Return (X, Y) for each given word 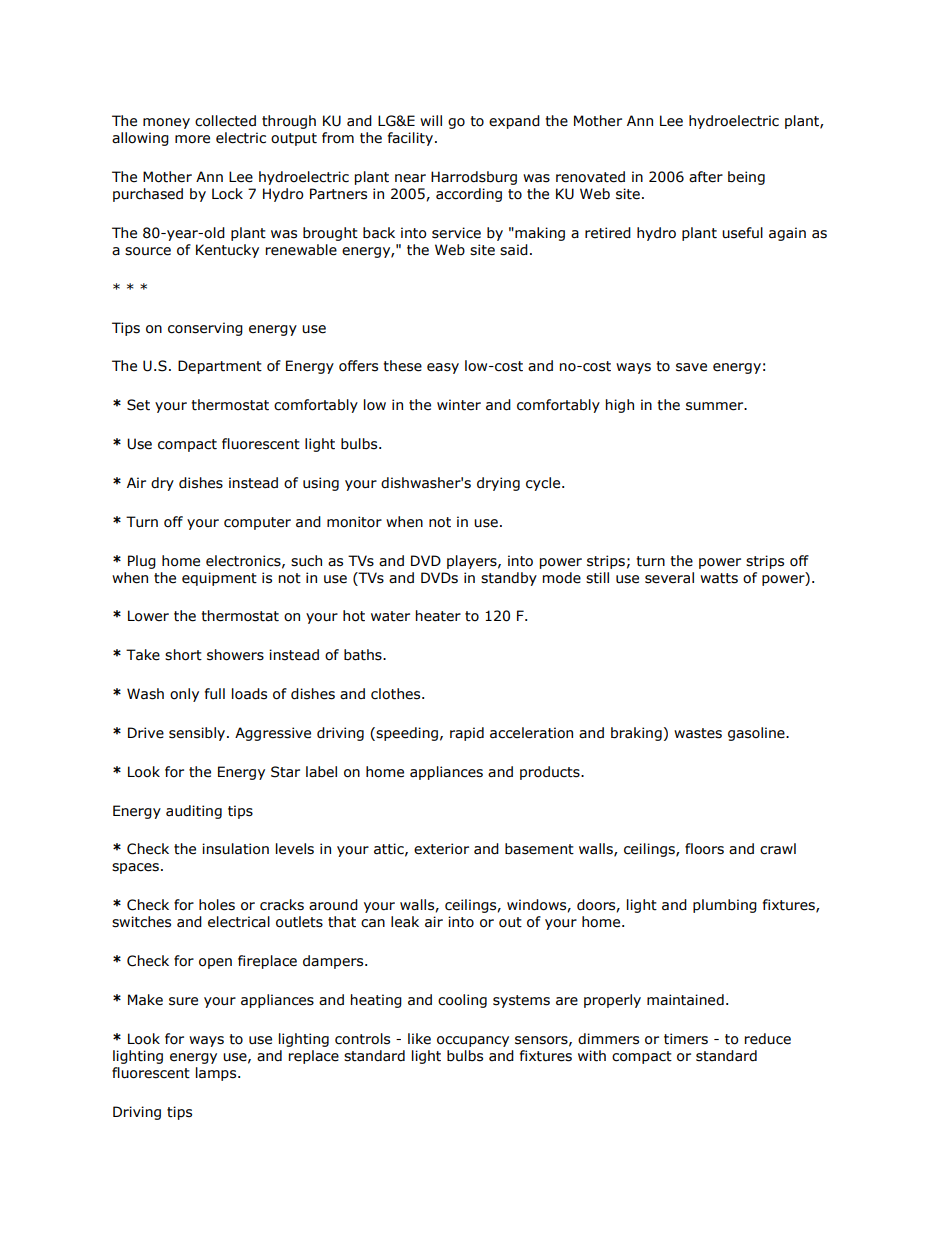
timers (686, 1039)
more (192, 139)
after (706, 177)
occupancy (473, 1041)
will (431, 120)
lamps (217, 1074)
